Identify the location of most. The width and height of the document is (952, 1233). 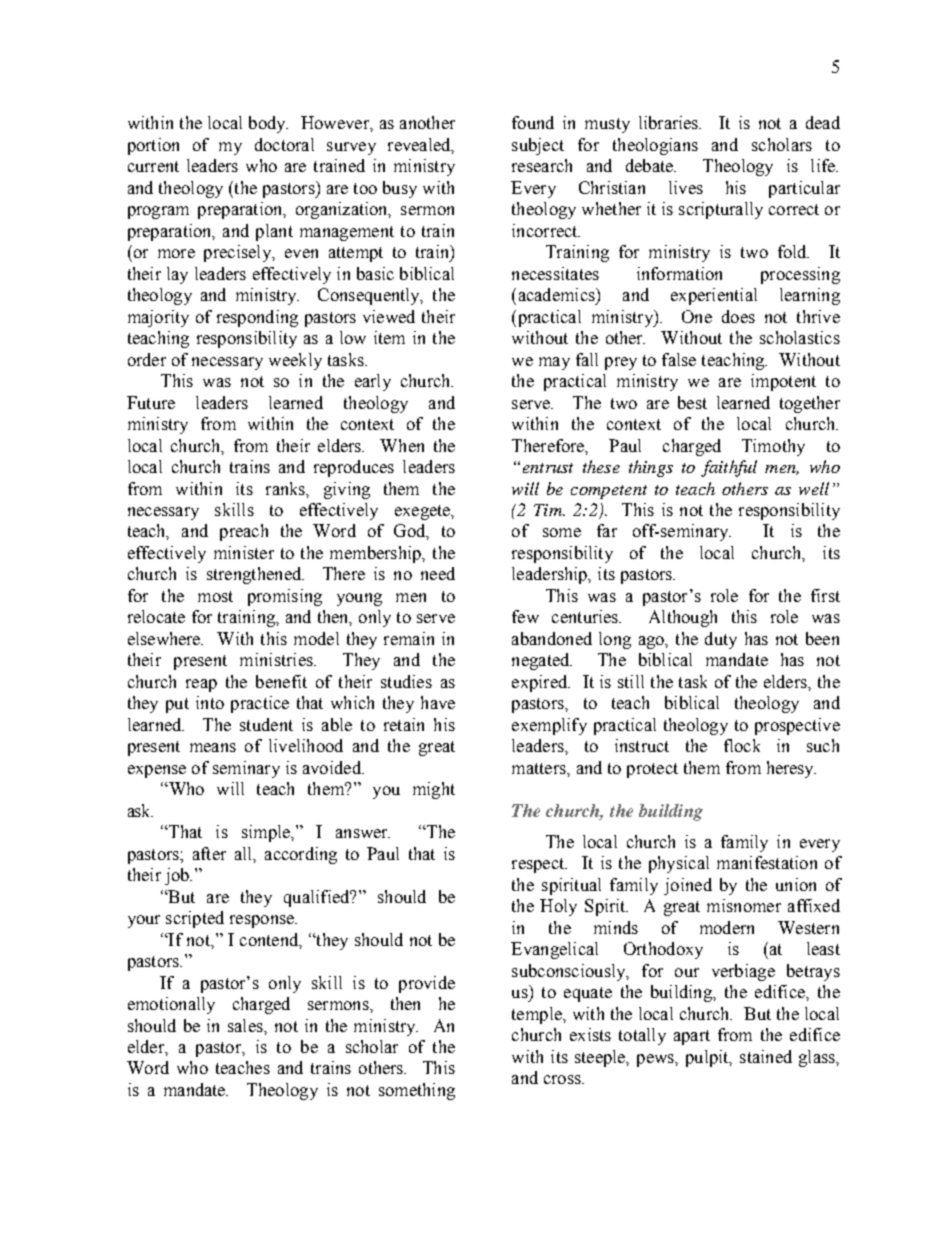
(215, 596).
